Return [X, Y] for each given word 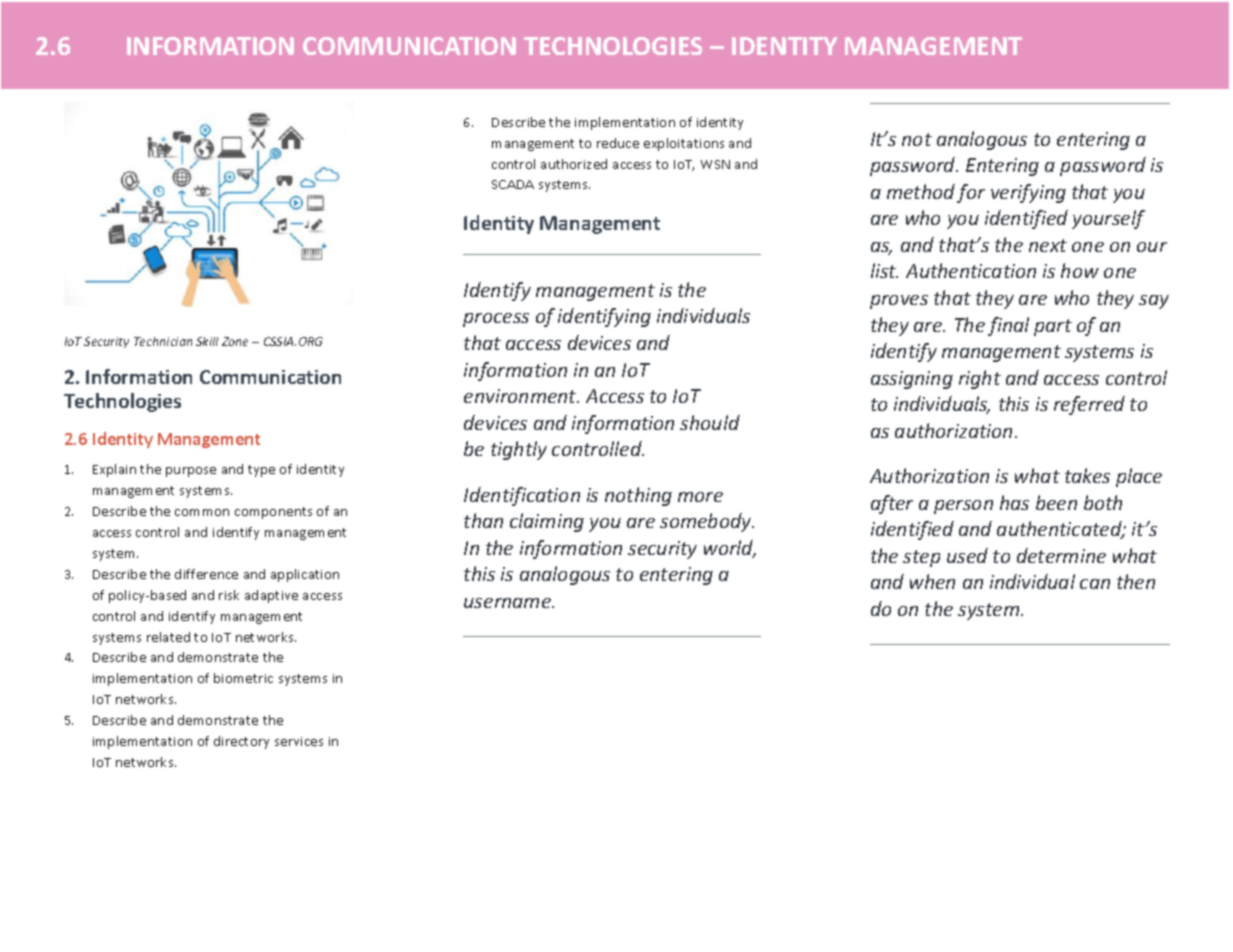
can [1095, 584]
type [261, 471]
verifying [1028, 193]
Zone [235, 341]
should [710, 422]
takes [1087, 475]
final [1008, 326]
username [508, 603]
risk [229, 595]
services [299, 741]
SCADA [513, 184]
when [932, 581]
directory [241, 742]
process [496, 320]
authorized [574, 164]
